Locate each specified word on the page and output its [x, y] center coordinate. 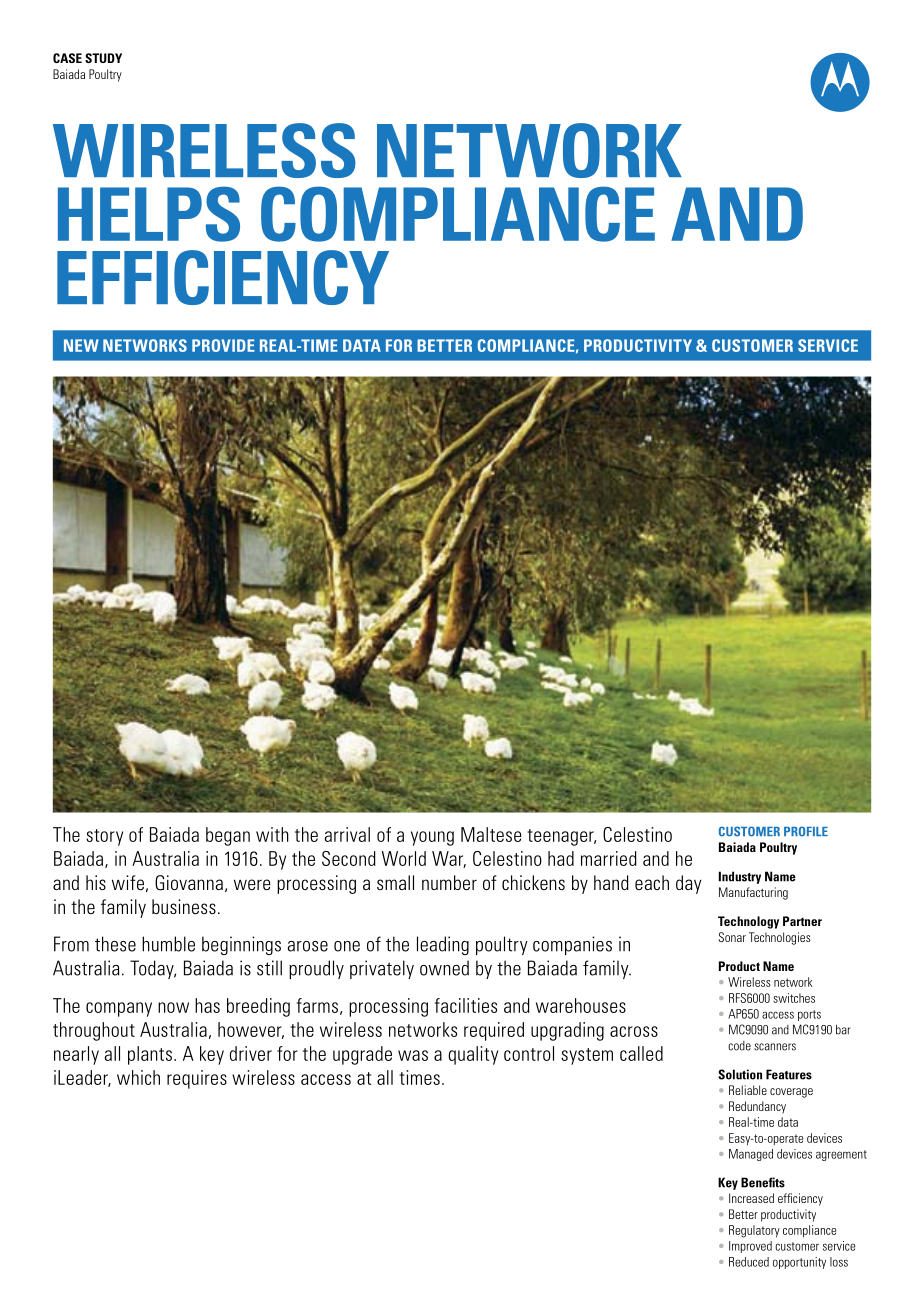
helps [149, 214]
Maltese [491, 834]
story [104, 837]
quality [473, 1055]
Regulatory [754, 1231]
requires [197, 1079]
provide [223, 345]
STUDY [103, 58]
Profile [806, 831]
